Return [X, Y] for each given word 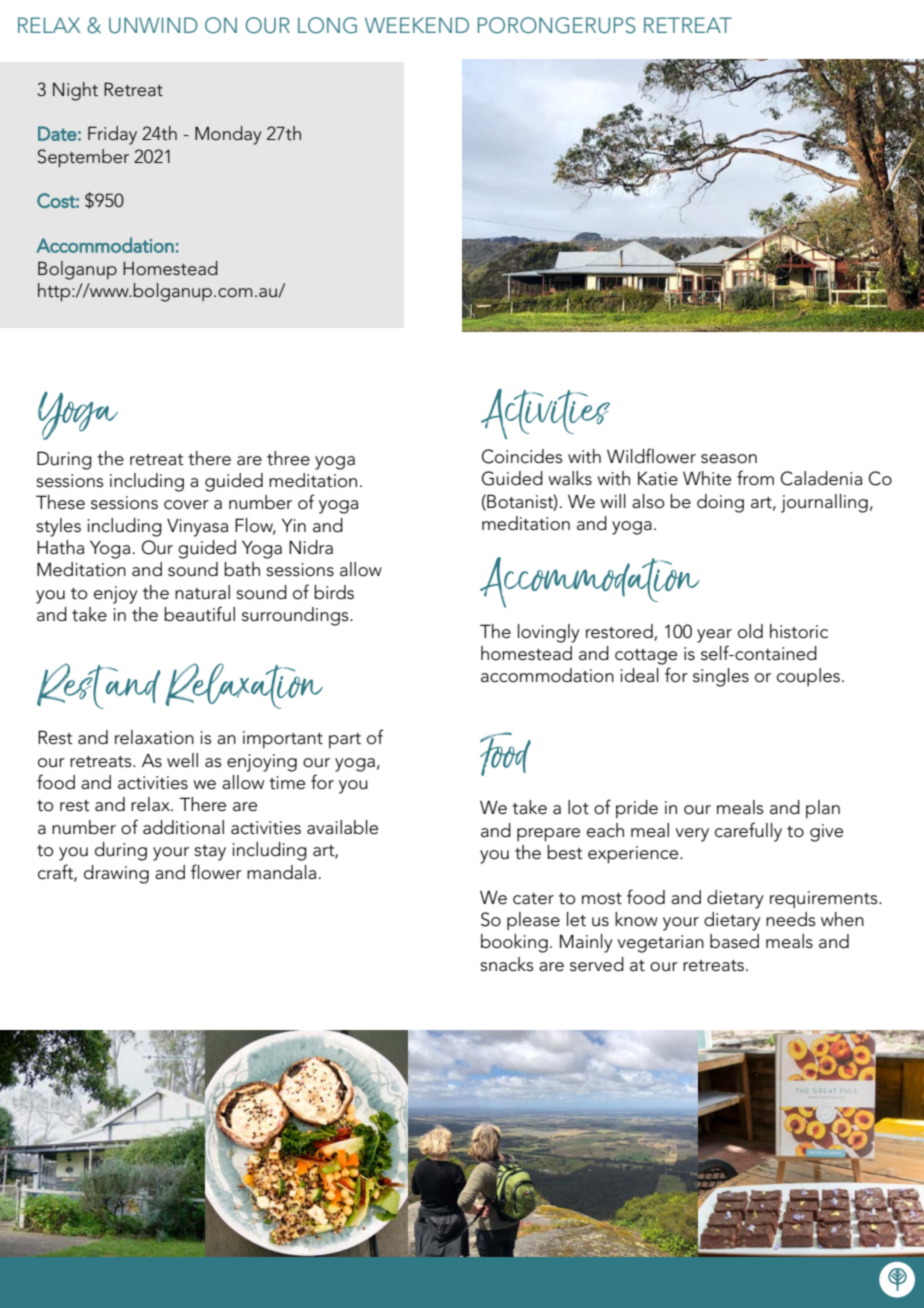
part [345, 741]
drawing [116, 874]
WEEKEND [417, 25]
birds [334, 592]
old [750, 631]
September [83, 158]
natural [202, 592]
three [288, 458]
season [729, 459]
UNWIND [153, 25]
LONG [327, 25]
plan [823, 809]
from [755, 478]
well [182, 760]
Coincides [522, 456]
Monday [228, 135]
